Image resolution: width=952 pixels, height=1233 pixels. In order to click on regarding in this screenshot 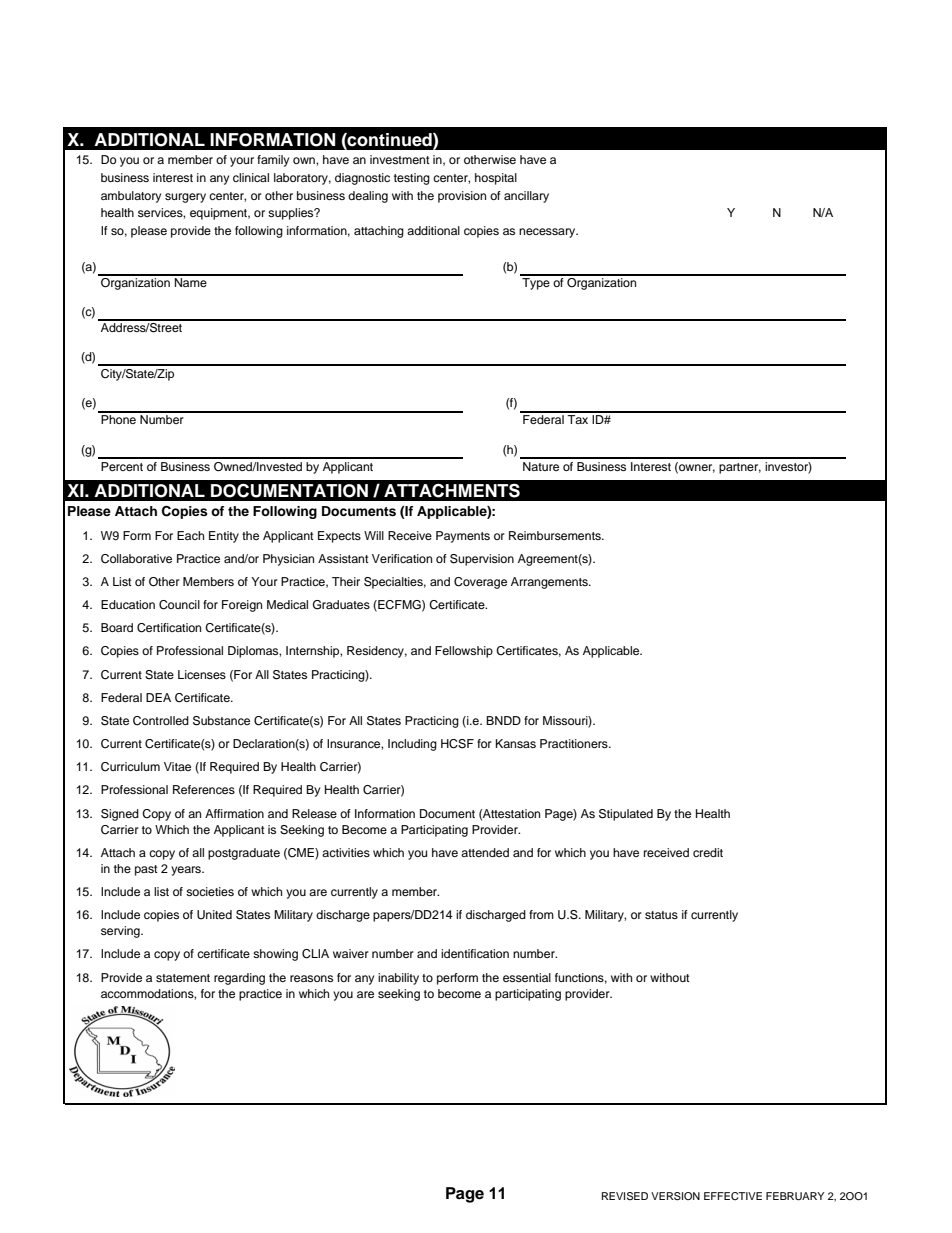, I will do `click(239, 979)`.
